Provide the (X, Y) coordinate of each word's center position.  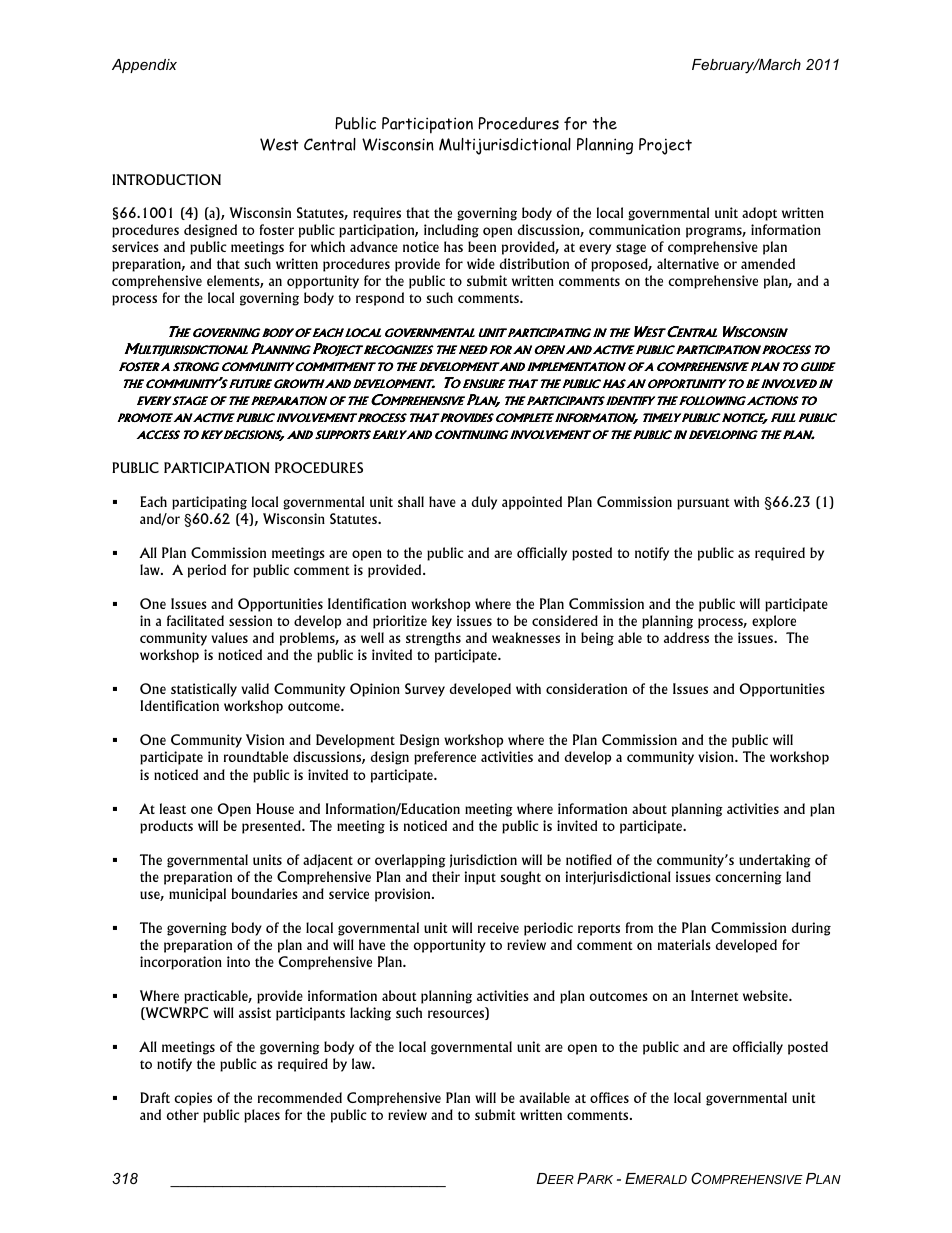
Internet (714, 995)
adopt (759, 214)
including (451, 231)
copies (193, 1099)
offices (609, 1097)
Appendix (144, 66)
